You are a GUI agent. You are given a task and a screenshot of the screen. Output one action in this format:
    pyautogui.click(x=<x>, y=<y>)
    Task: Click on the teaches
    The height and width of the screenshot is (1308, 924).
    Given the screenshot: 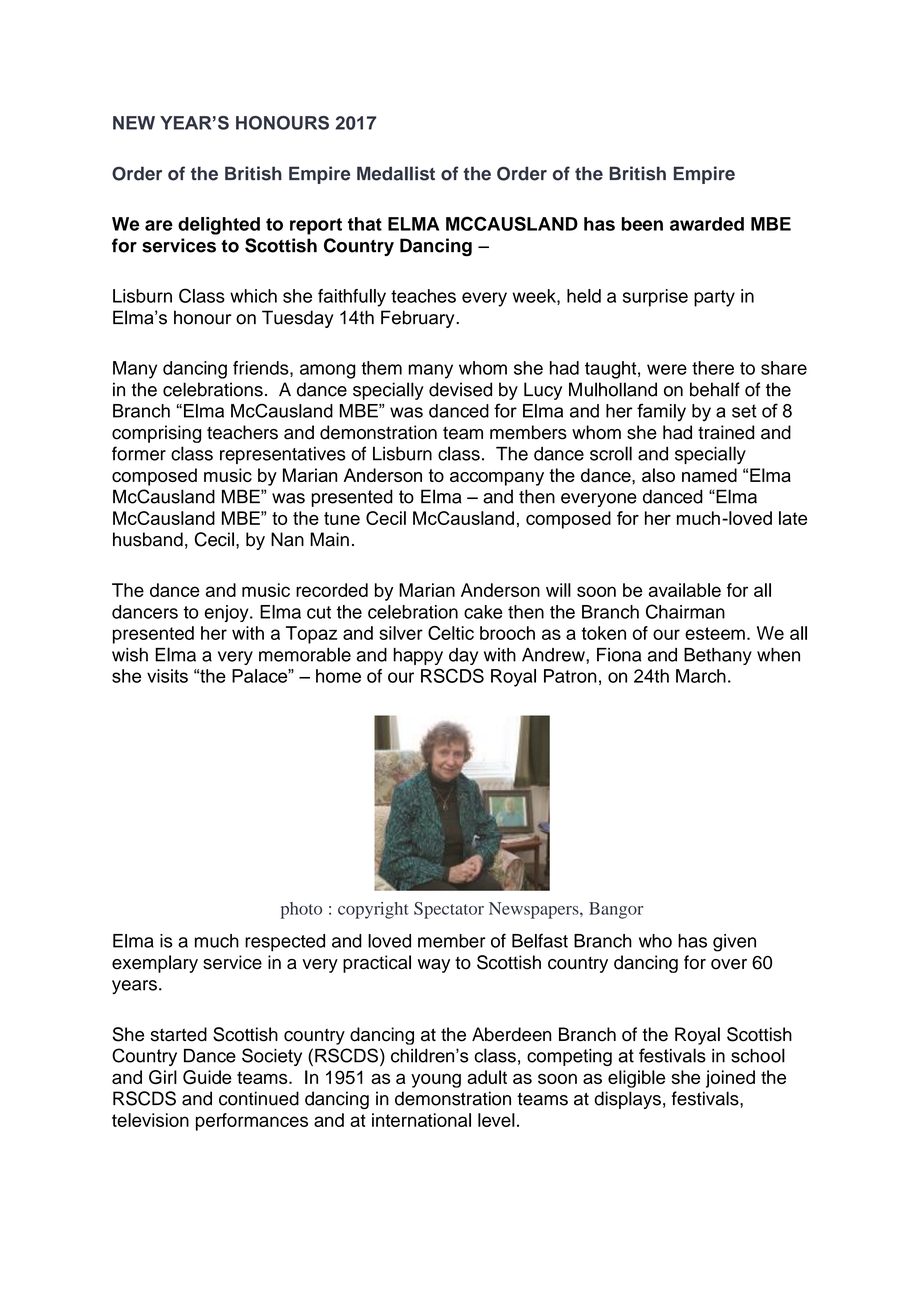 What is the action you would take?
    pyautogui.click(x=423, y=296)
